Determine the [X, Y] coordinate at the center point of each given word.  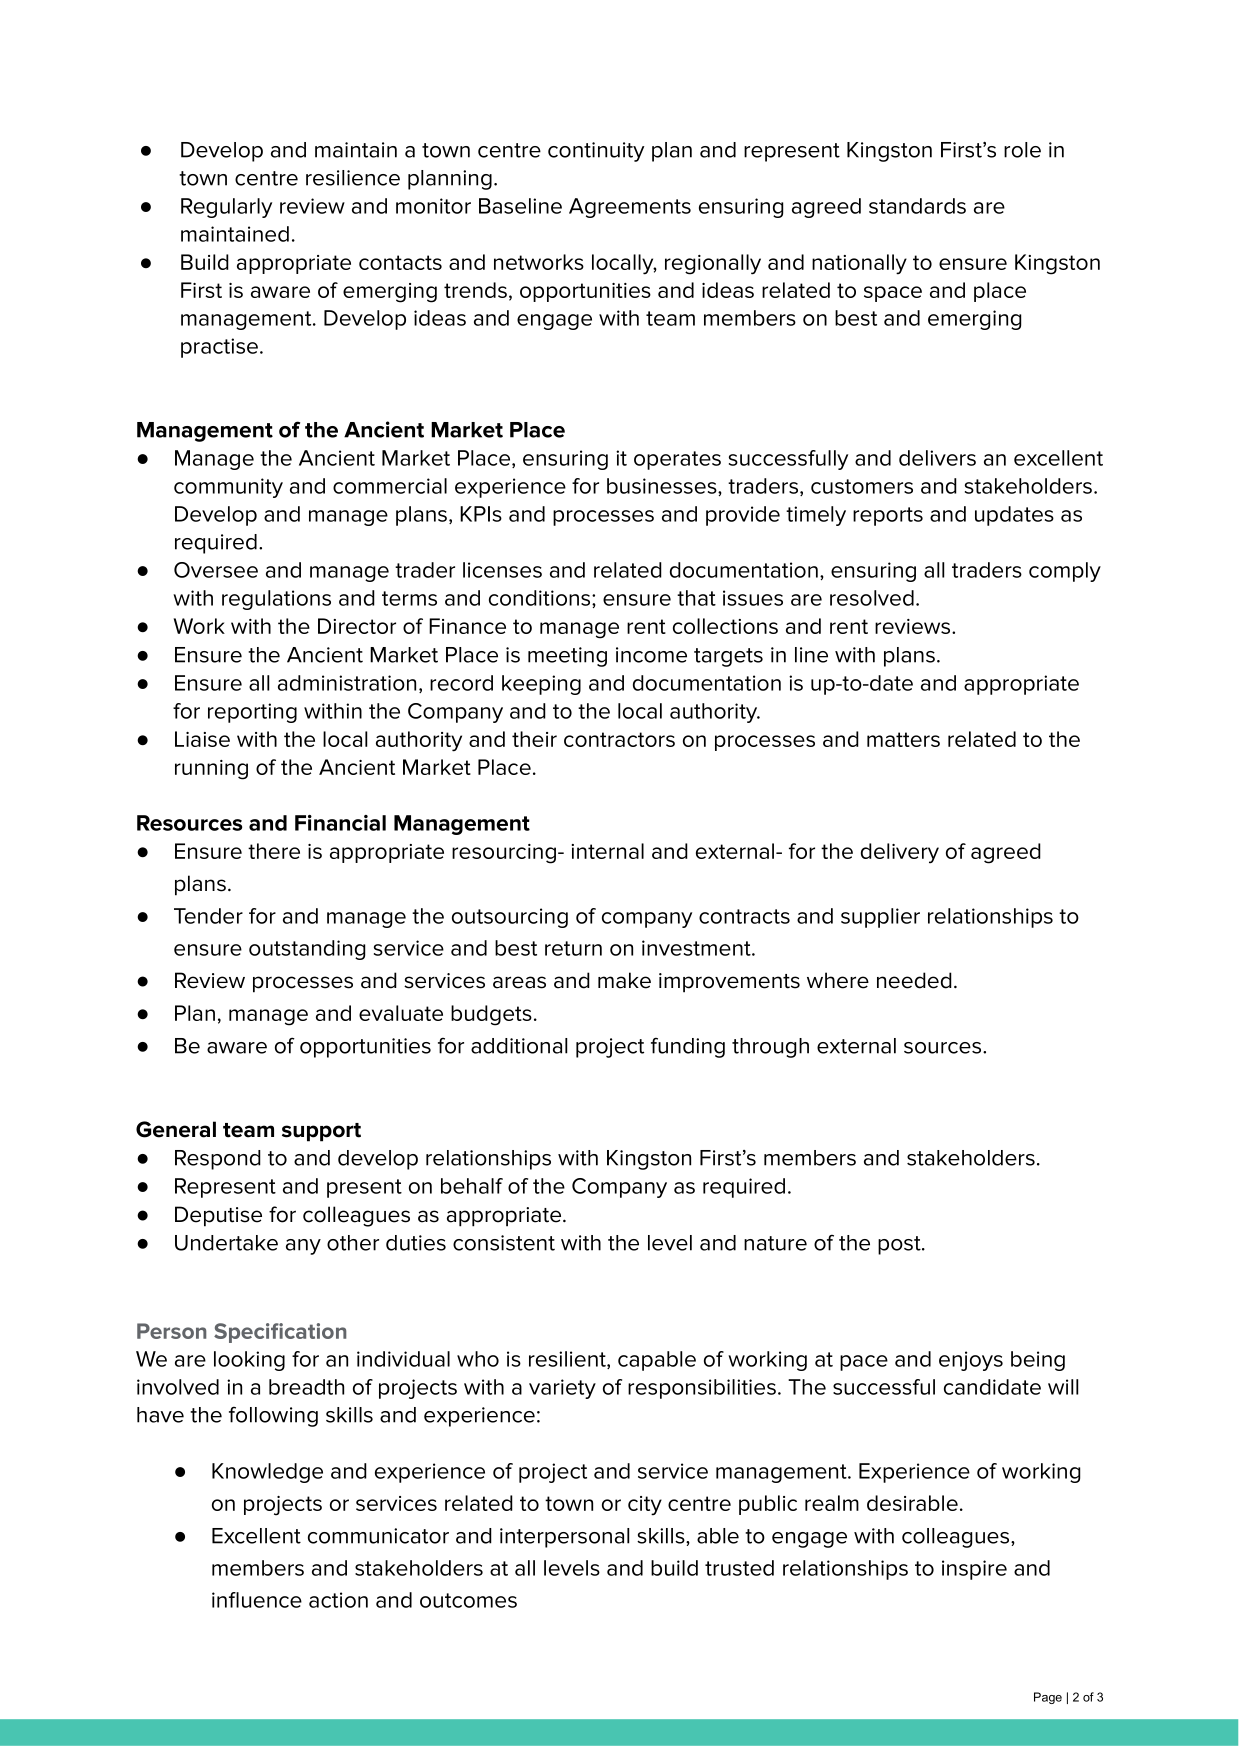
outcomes [468, 1600]
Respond [218, 1160]
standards [917, 206]
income [651, 655]
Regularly [226, 208]
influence [257, 1600]
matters [903, 739]
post [900, 1245]
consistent [504, 1243]
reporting [252, 713]
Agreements [630, 208]
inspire [974, 1570]
